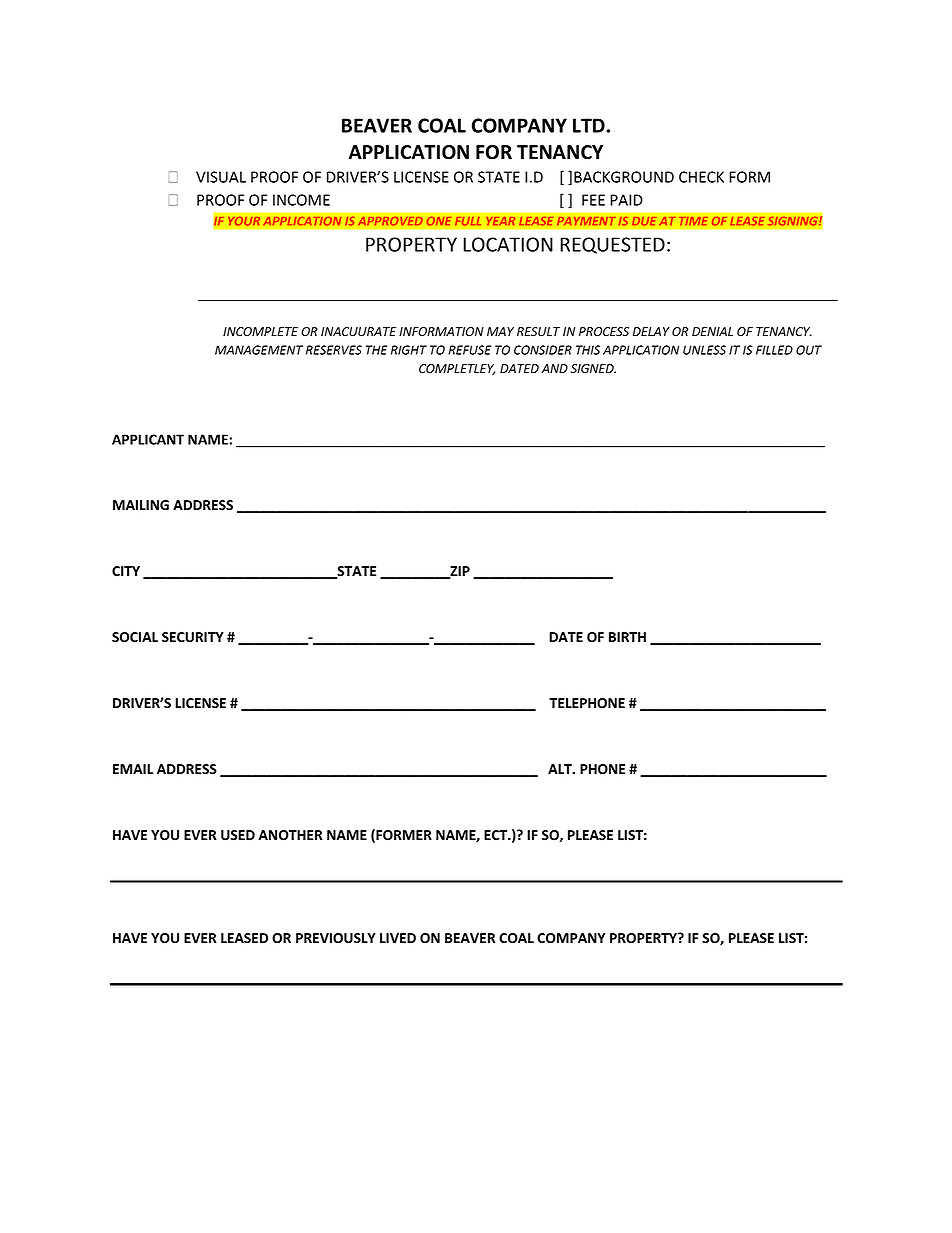 Image resolution: width=952 pixels, height=1233 pixels. Describe the element at coordinates (701, 177) in the screenshot. I see `CHECK` at that location.
